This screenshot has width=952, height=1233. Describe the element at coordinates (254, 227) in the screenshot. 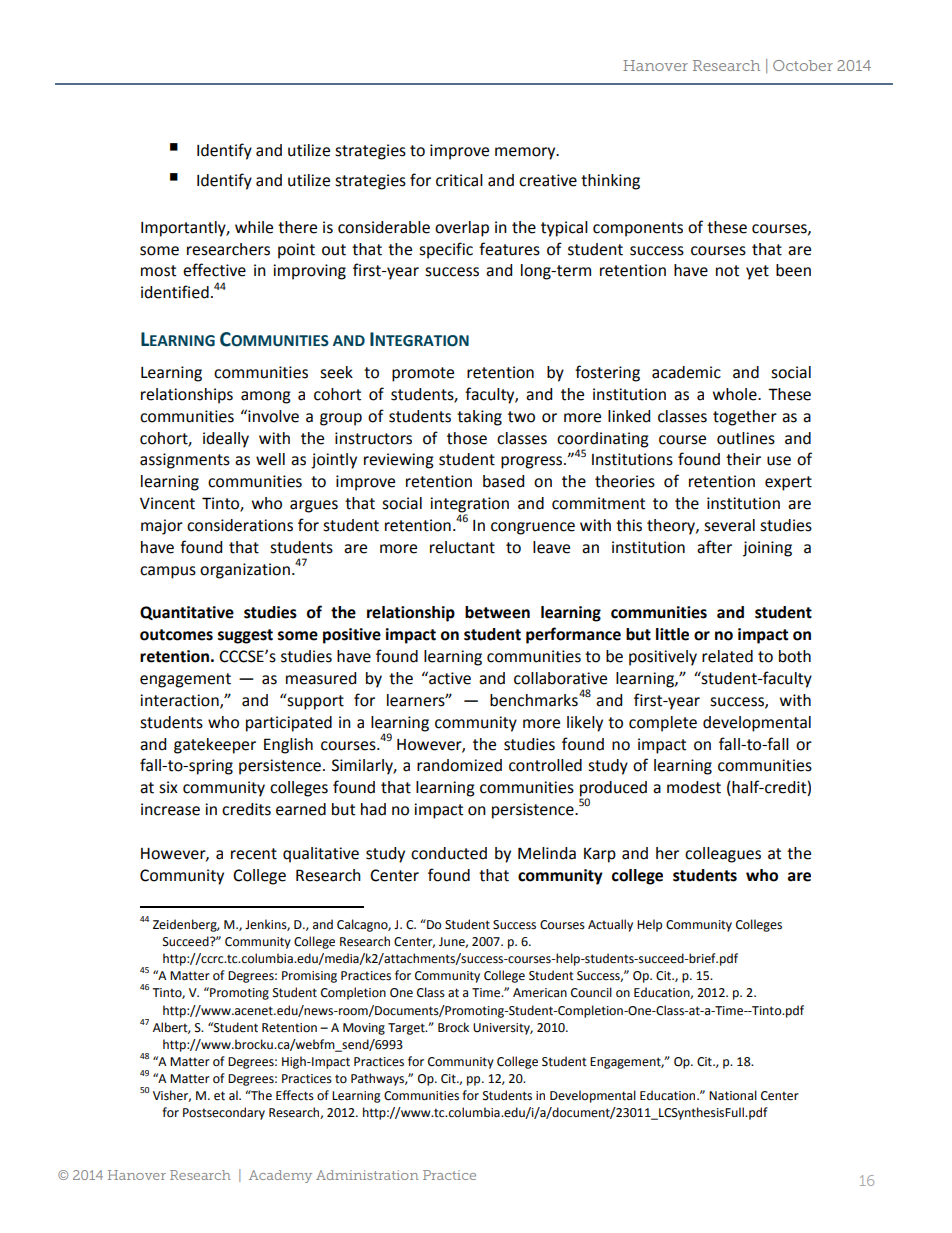

I see `while` at that location.
